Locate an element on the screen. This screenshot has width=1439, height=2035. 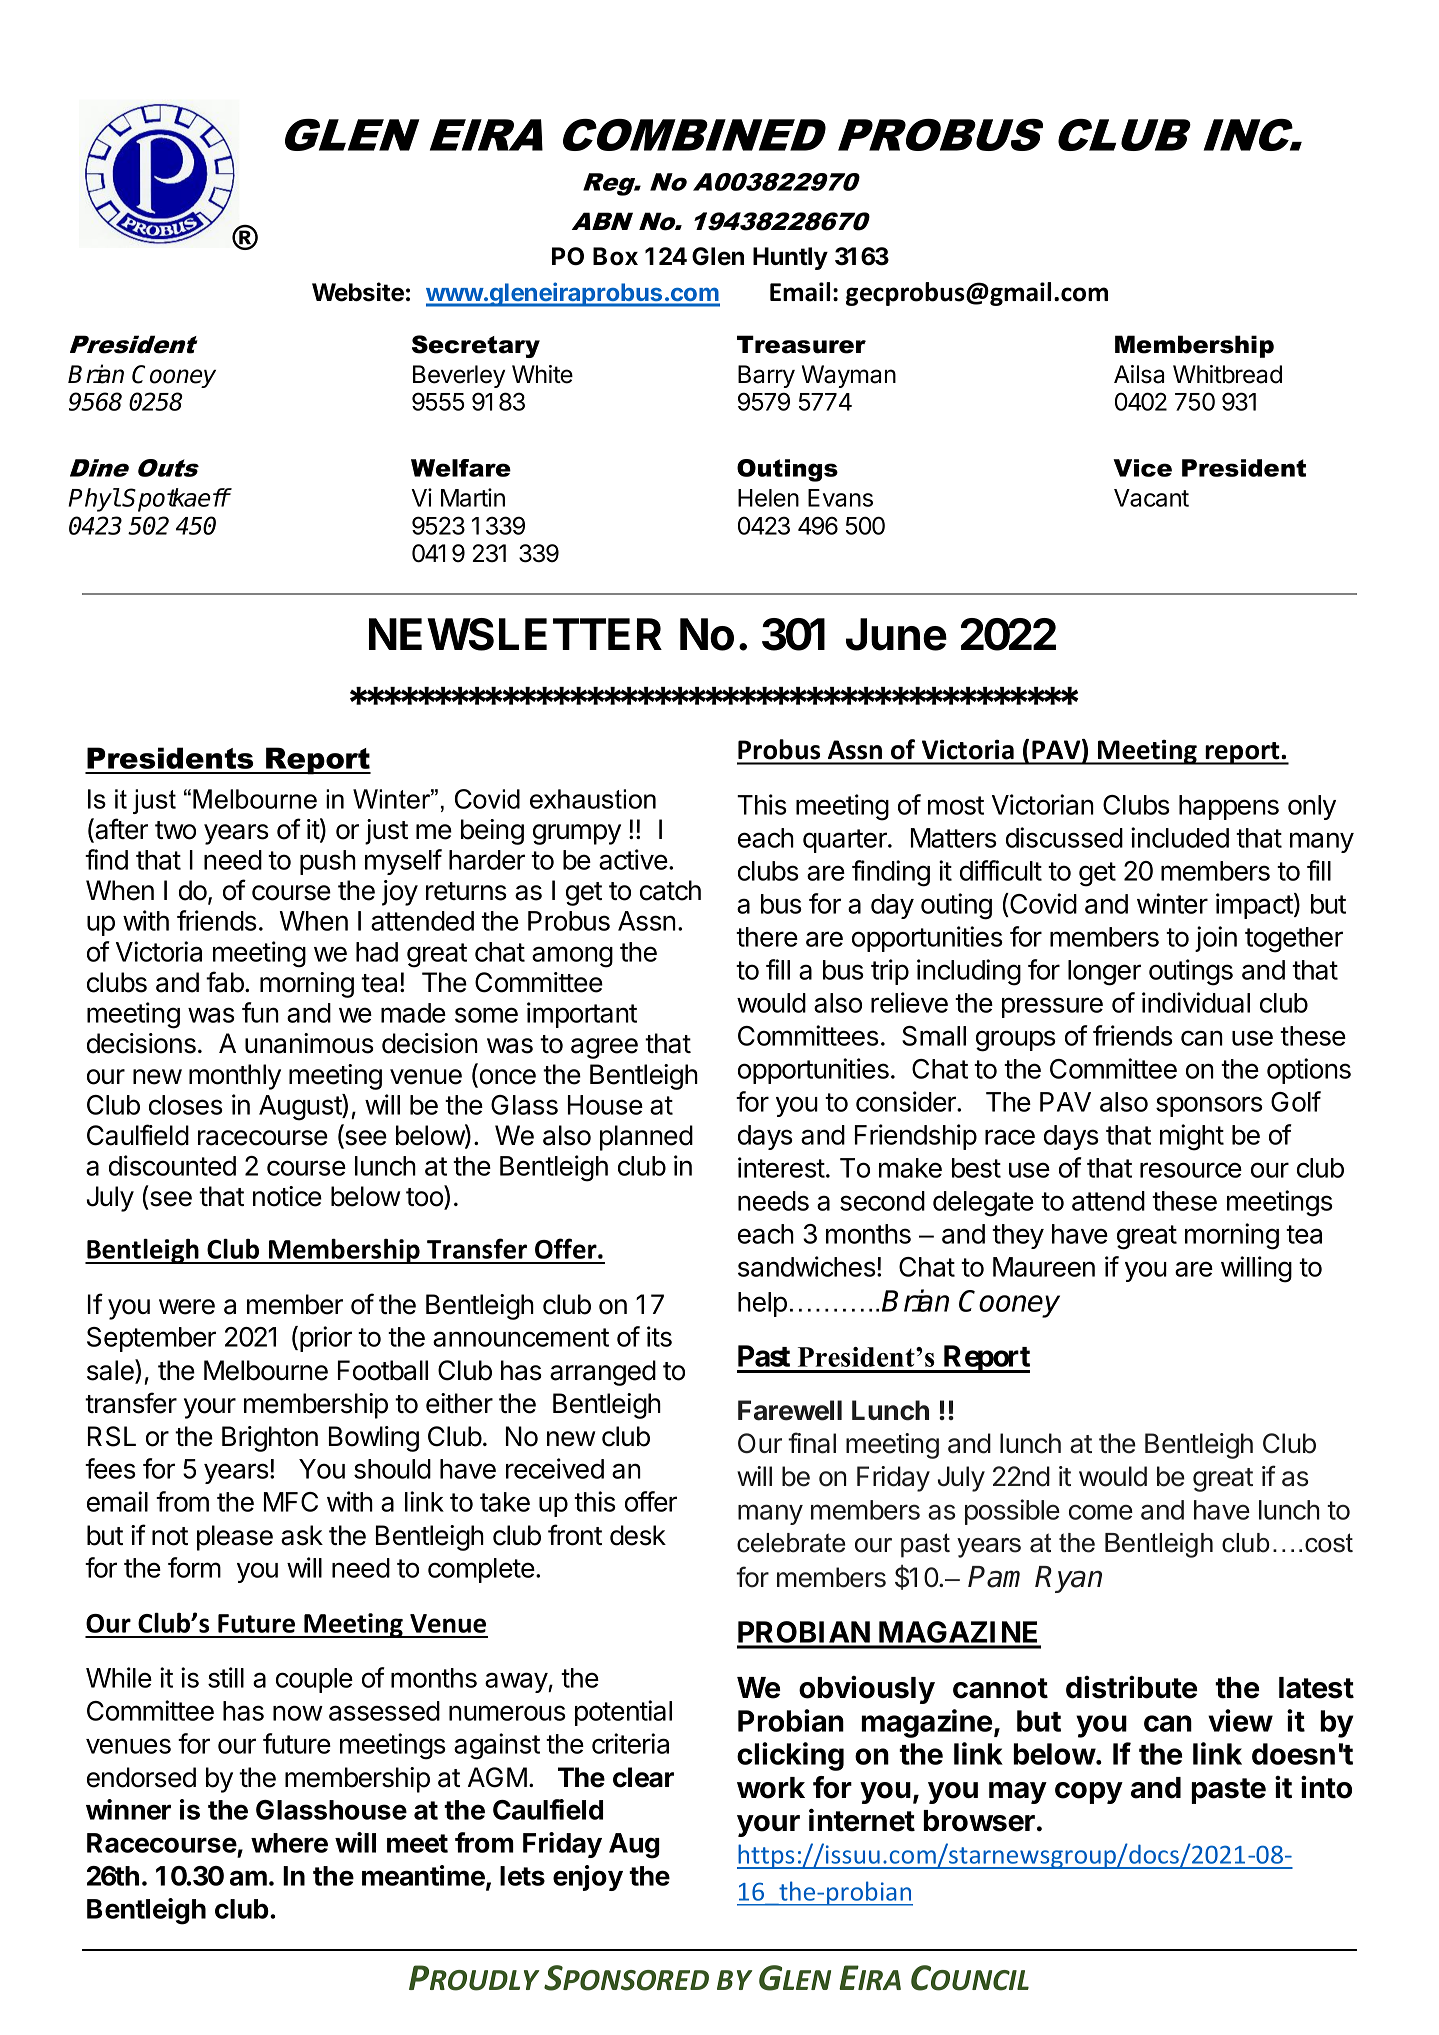
work is located at coordinates (771, 1788).
